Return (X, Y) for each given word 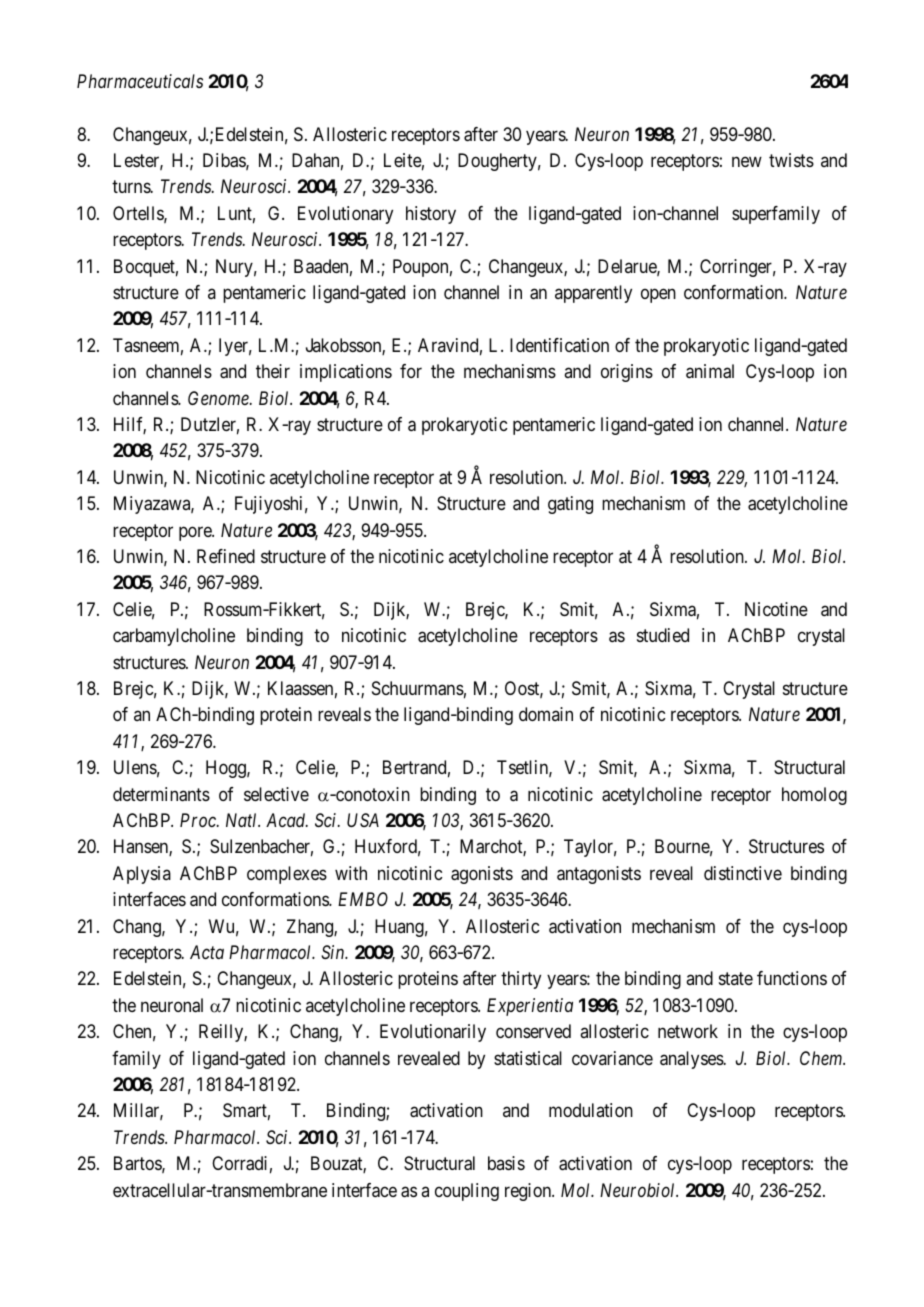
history (431, 215)
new (747, 161)
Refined (226, 556)
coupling (467, 1192)
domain (546, 714)
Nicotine (776, 609)
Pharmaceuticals (140, 81)
